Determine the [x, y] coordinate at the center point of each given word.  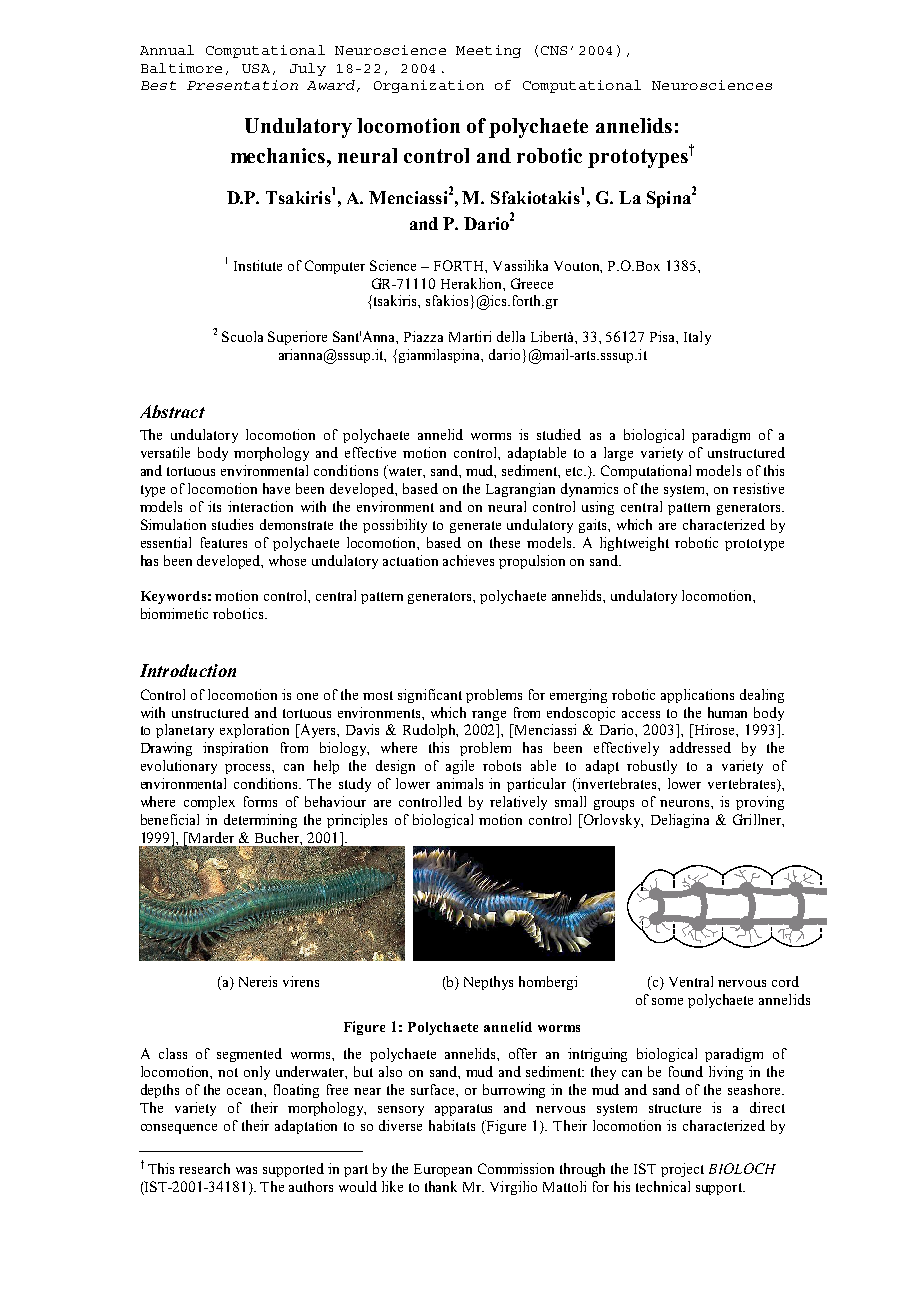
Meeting [488, 51]
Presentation [242, 85]
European [443, 1170]
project [682, 1170]
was [246, 1170]
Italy [697, 338]
